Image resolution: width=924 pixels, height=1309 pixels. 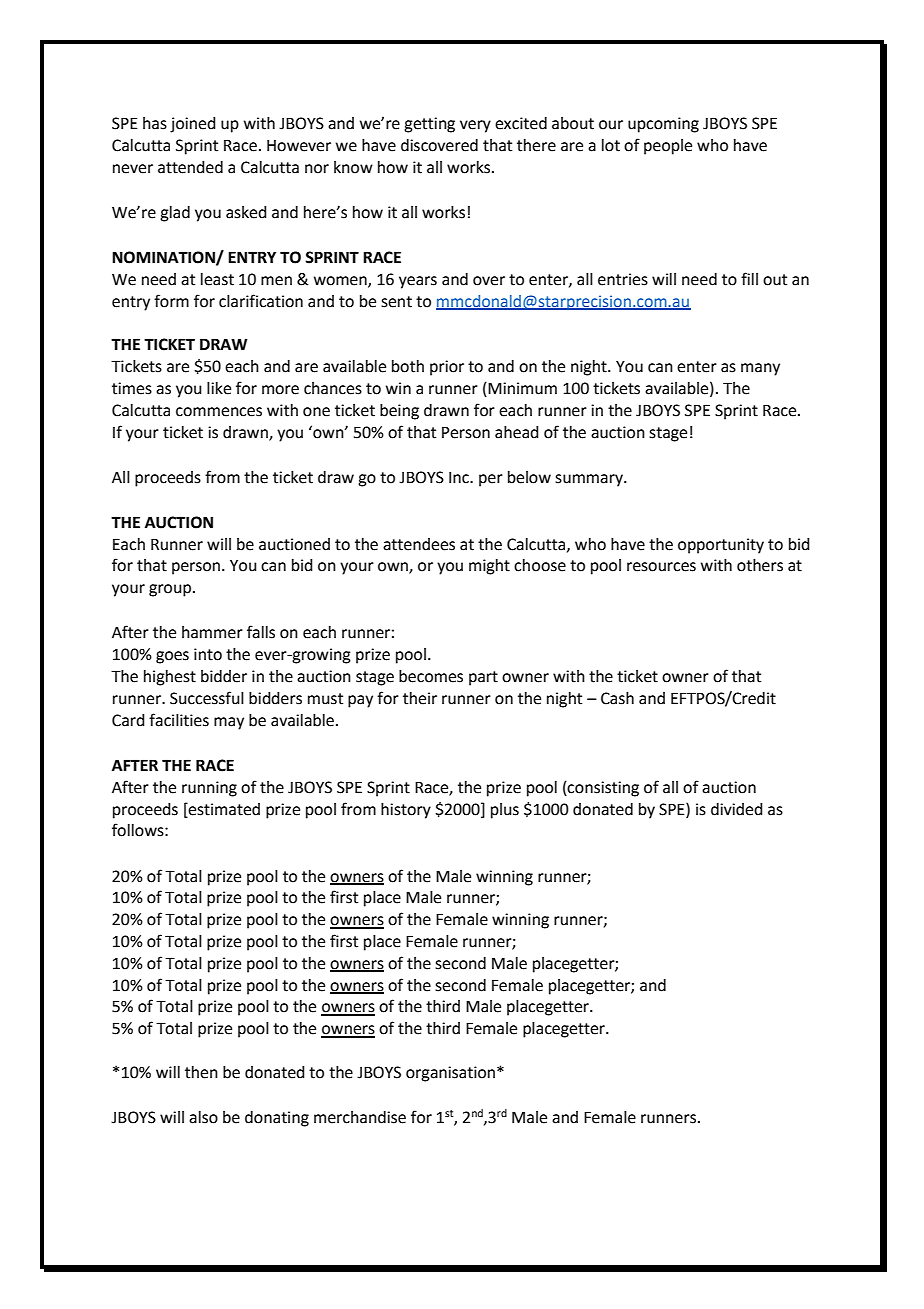 I want to click on resources, so click(x=661, y=567).
